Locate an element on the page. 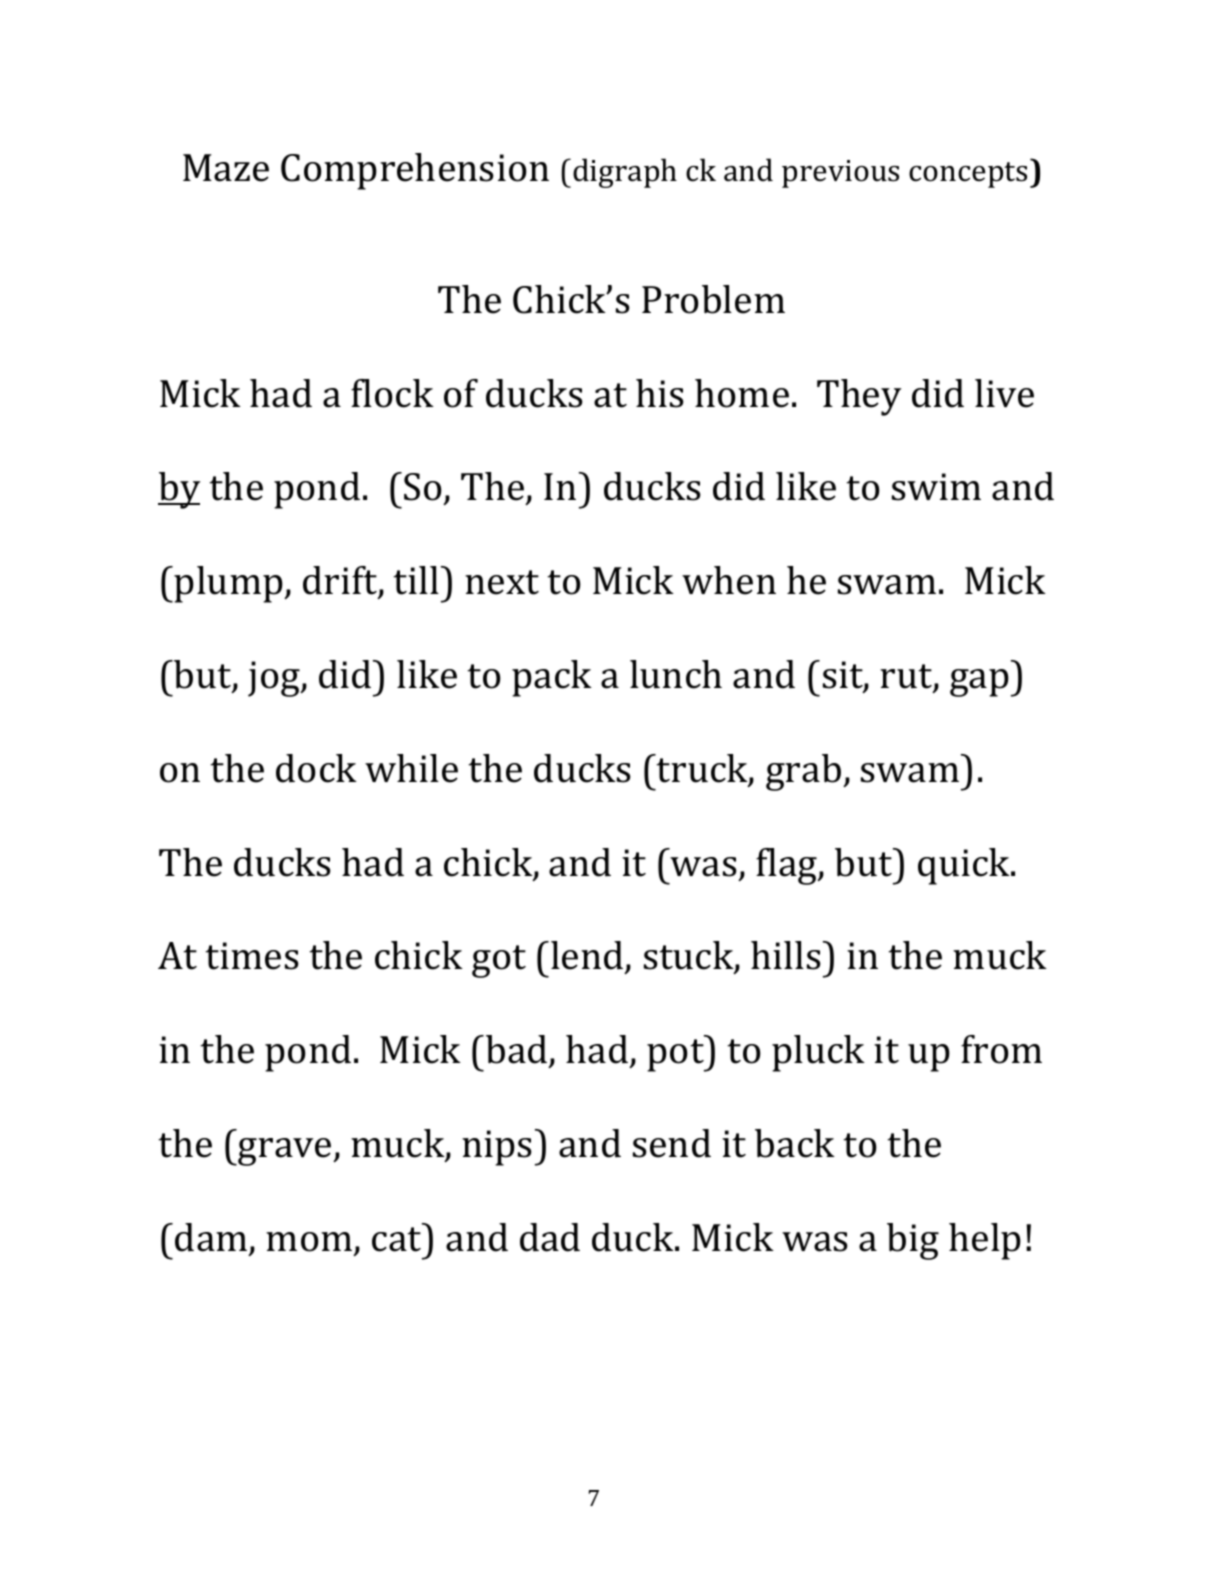  gap is located at coordinates (979, 683).
